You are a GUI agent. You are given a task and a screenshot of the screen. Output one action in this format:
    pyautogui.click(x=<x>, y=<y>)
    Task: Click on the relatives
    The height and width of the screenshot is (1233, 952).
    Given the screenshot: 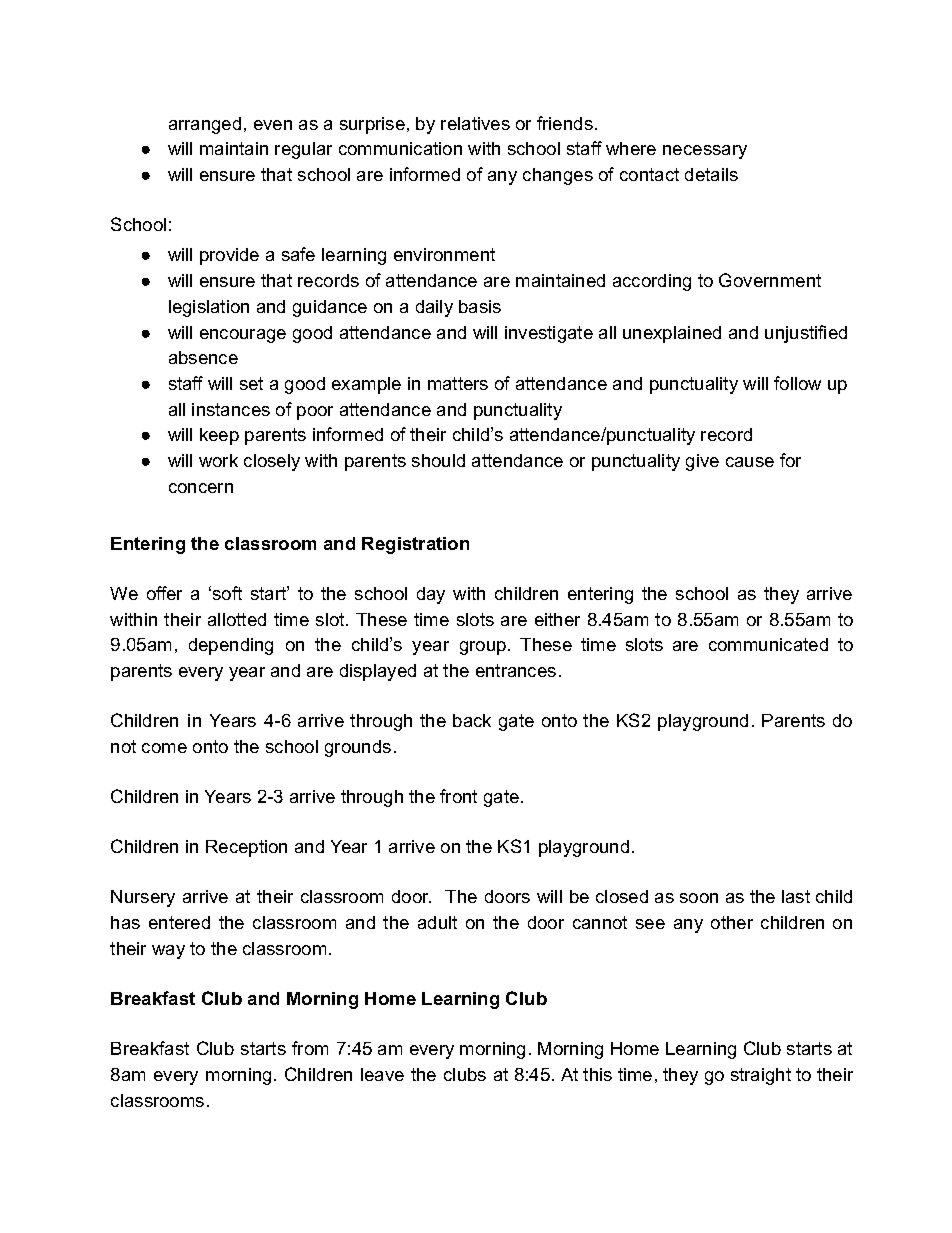 What is the action you would take?
    pyautogui.click(x=475, y=123)
